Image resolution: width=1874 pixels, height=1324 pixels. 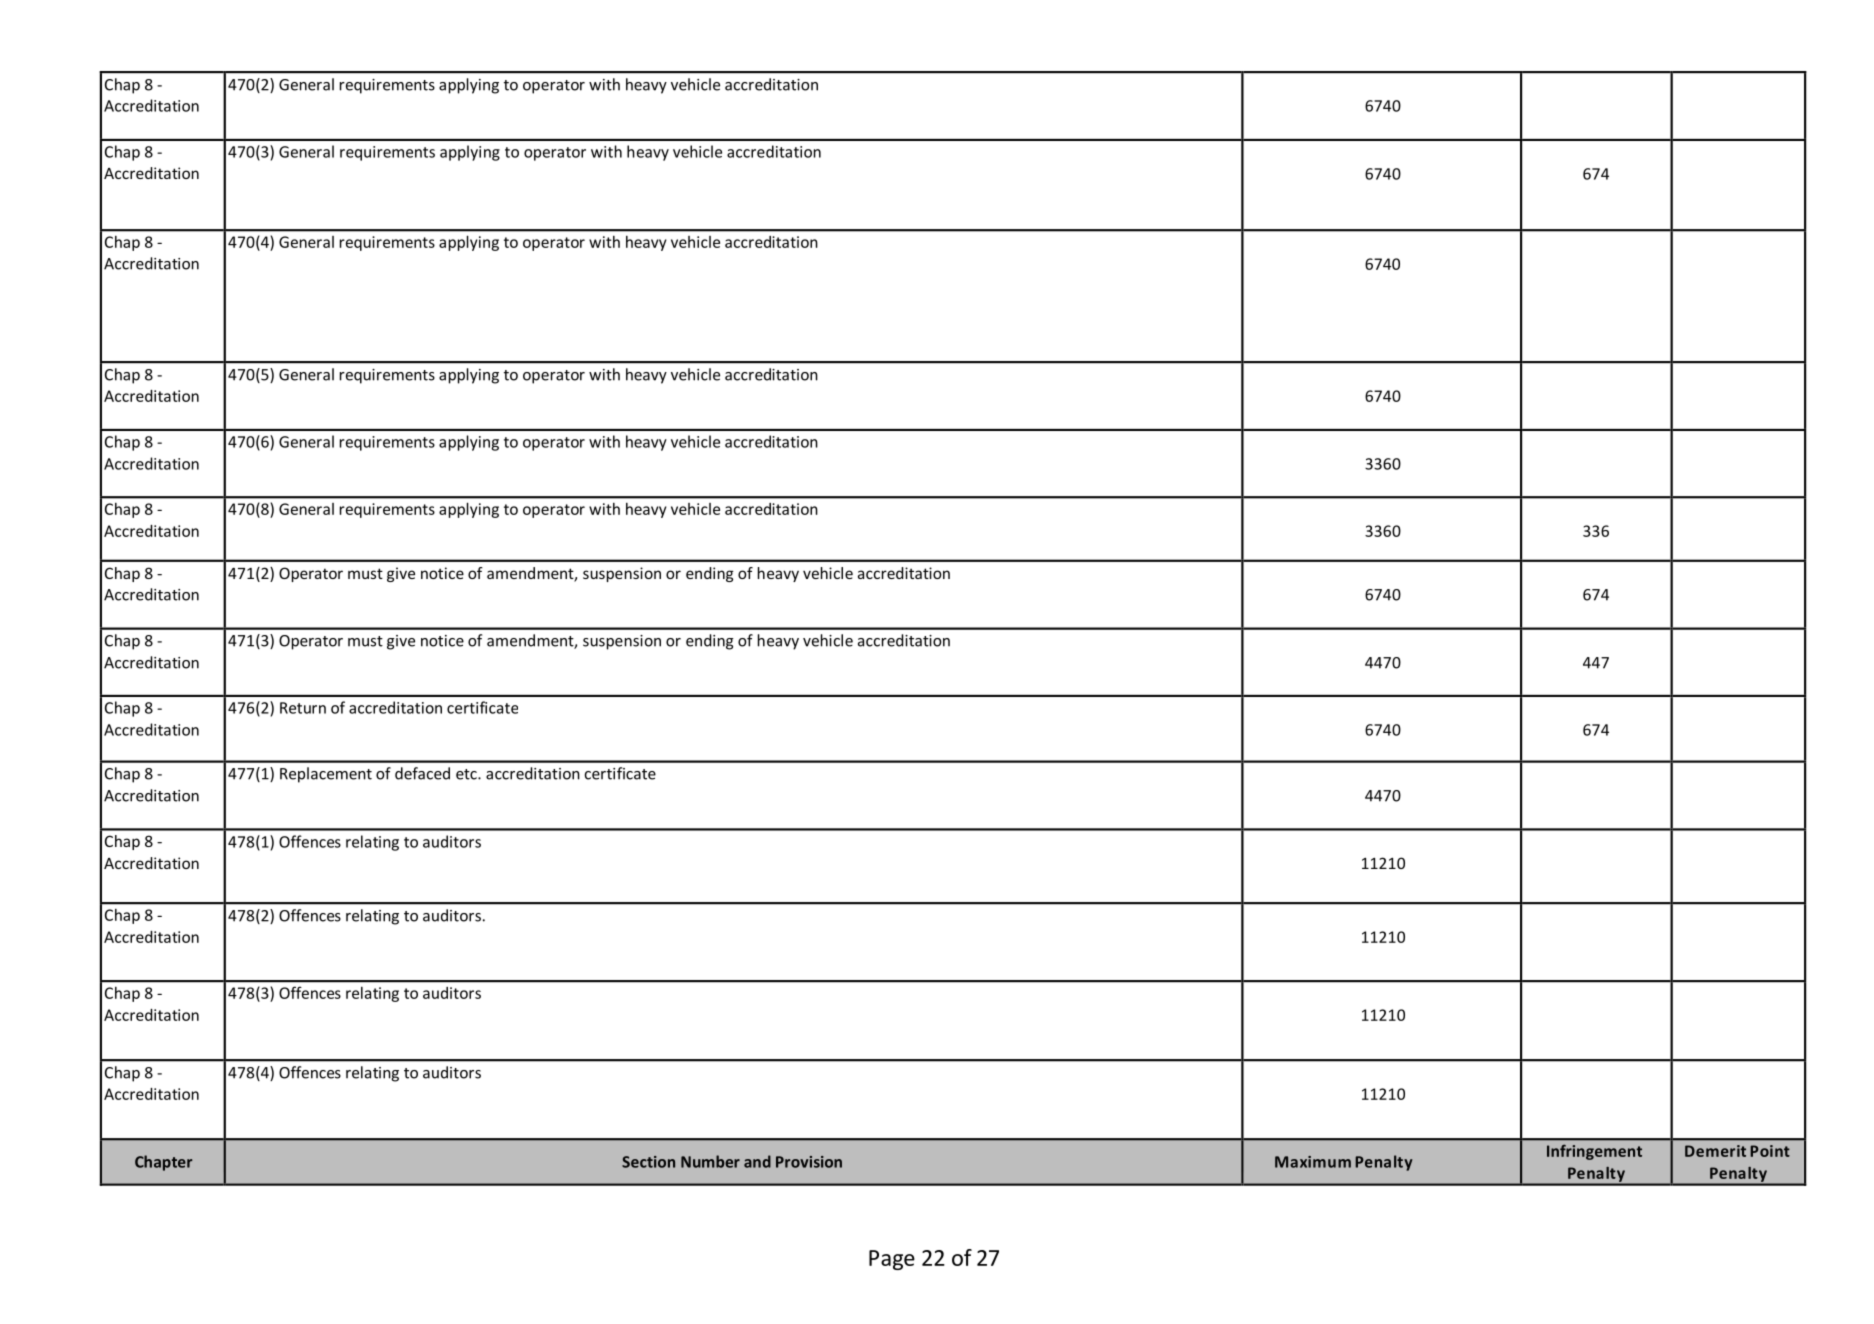 What do you see at coordinates (809, 1162) in the page?
I see `Provision` at bounding box center [809, 1162].
